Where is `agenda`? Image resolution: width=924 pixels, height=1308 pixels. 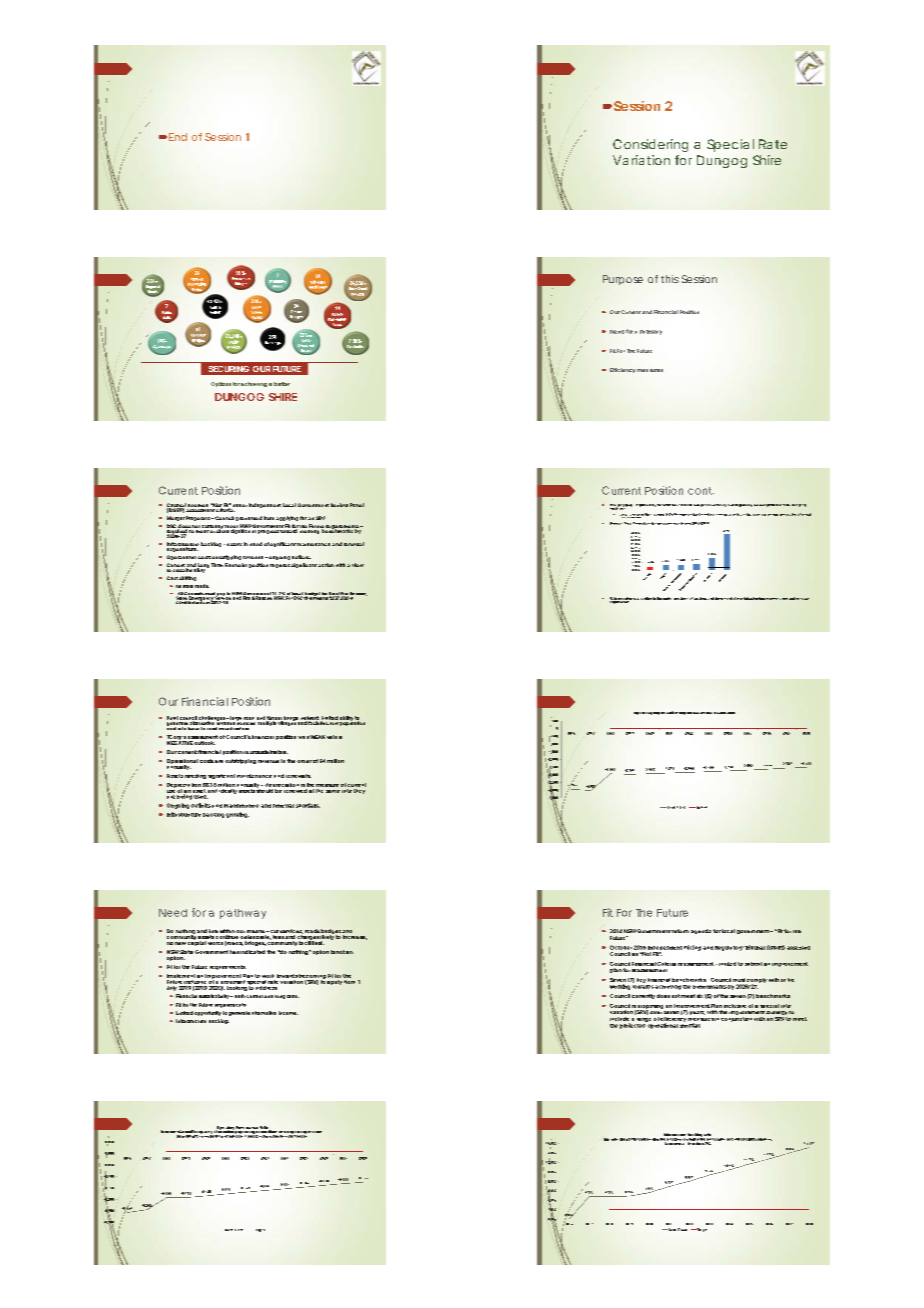
agenda is located at coordinates (701, 931).
